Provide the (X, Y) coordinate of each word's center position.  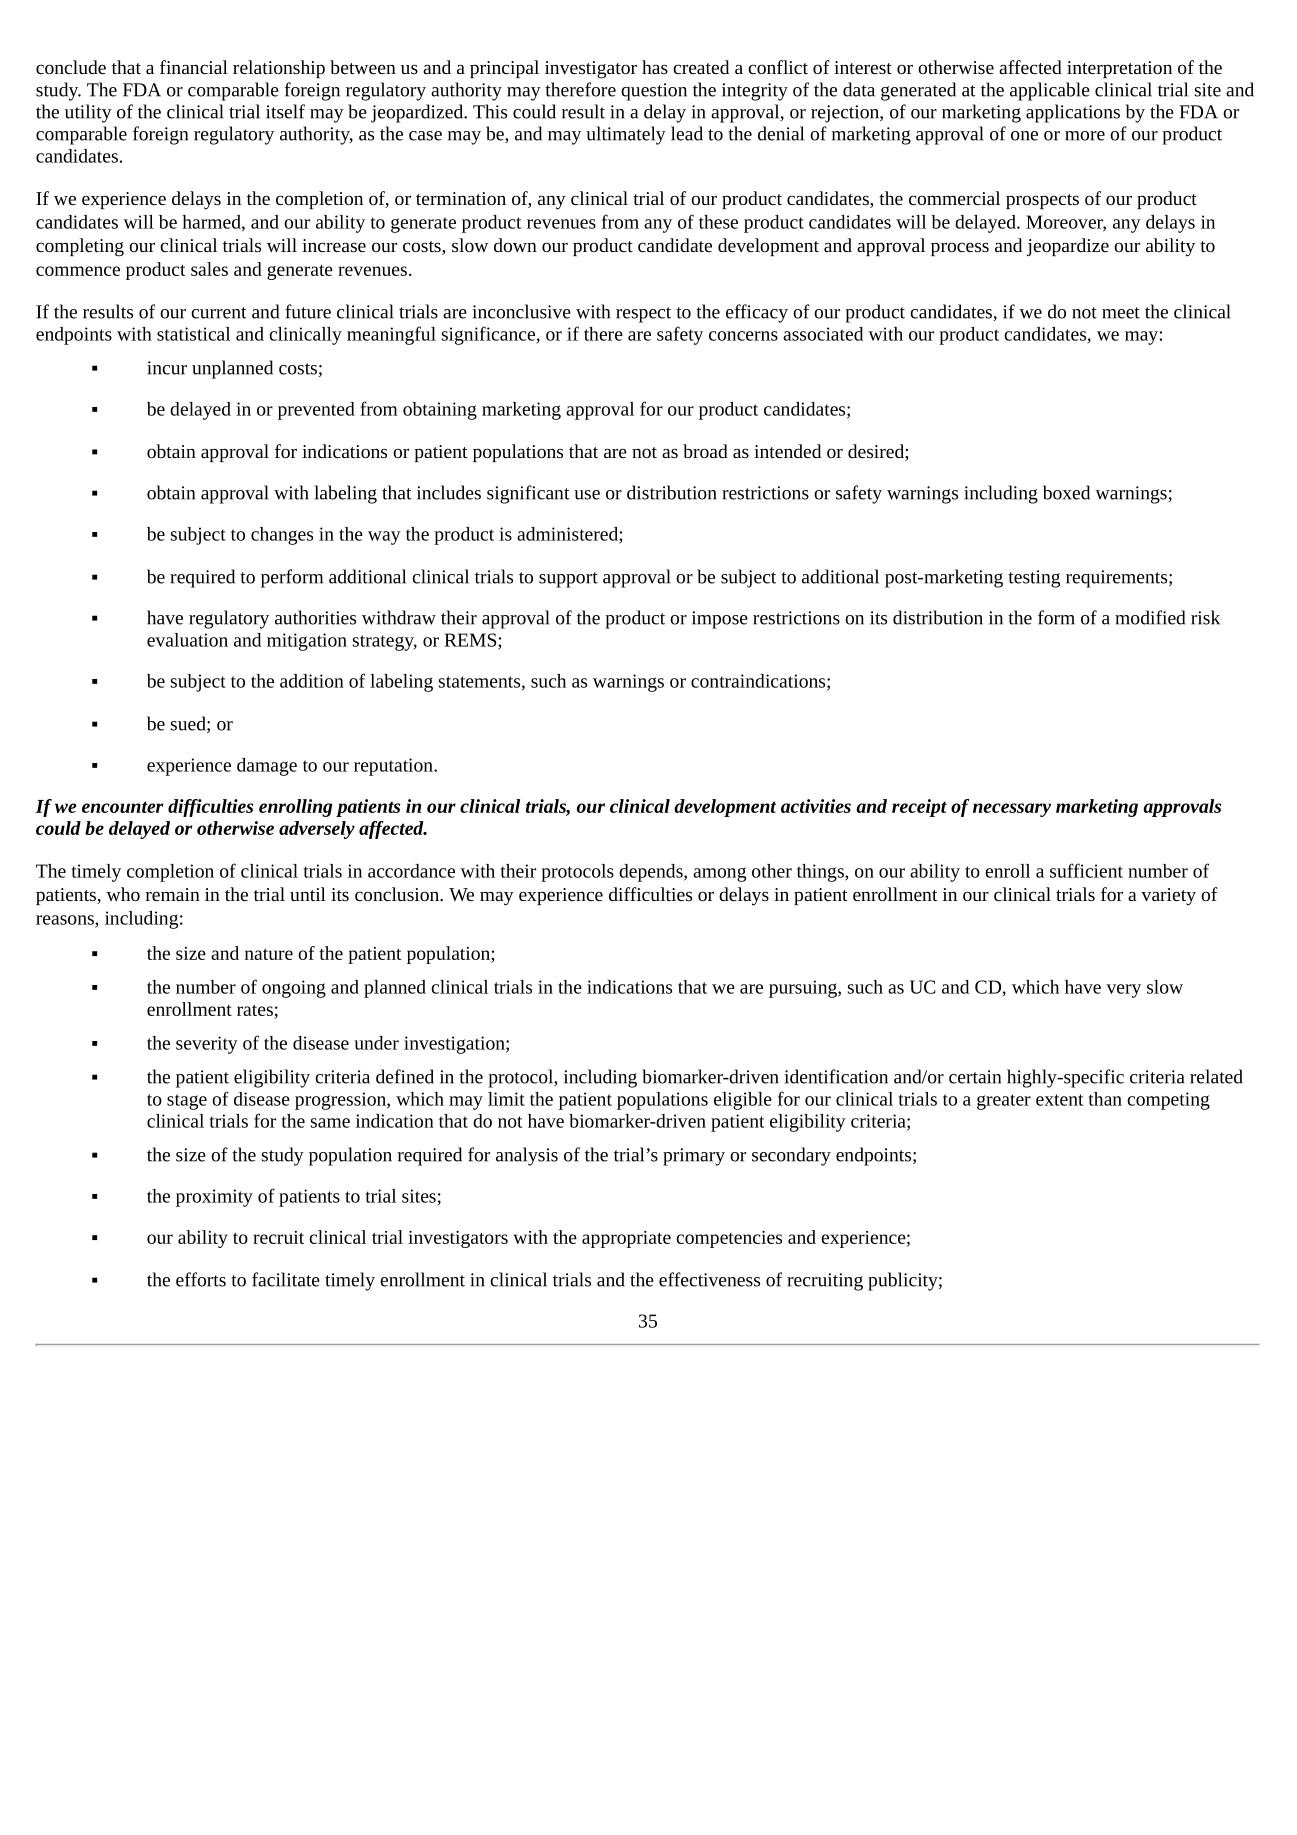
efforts (201, 1279)
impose (720, 620)
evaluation (187, 640)
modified (1150, 617)
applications (1073, 113)
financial (194, 67)
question (654, 92)
